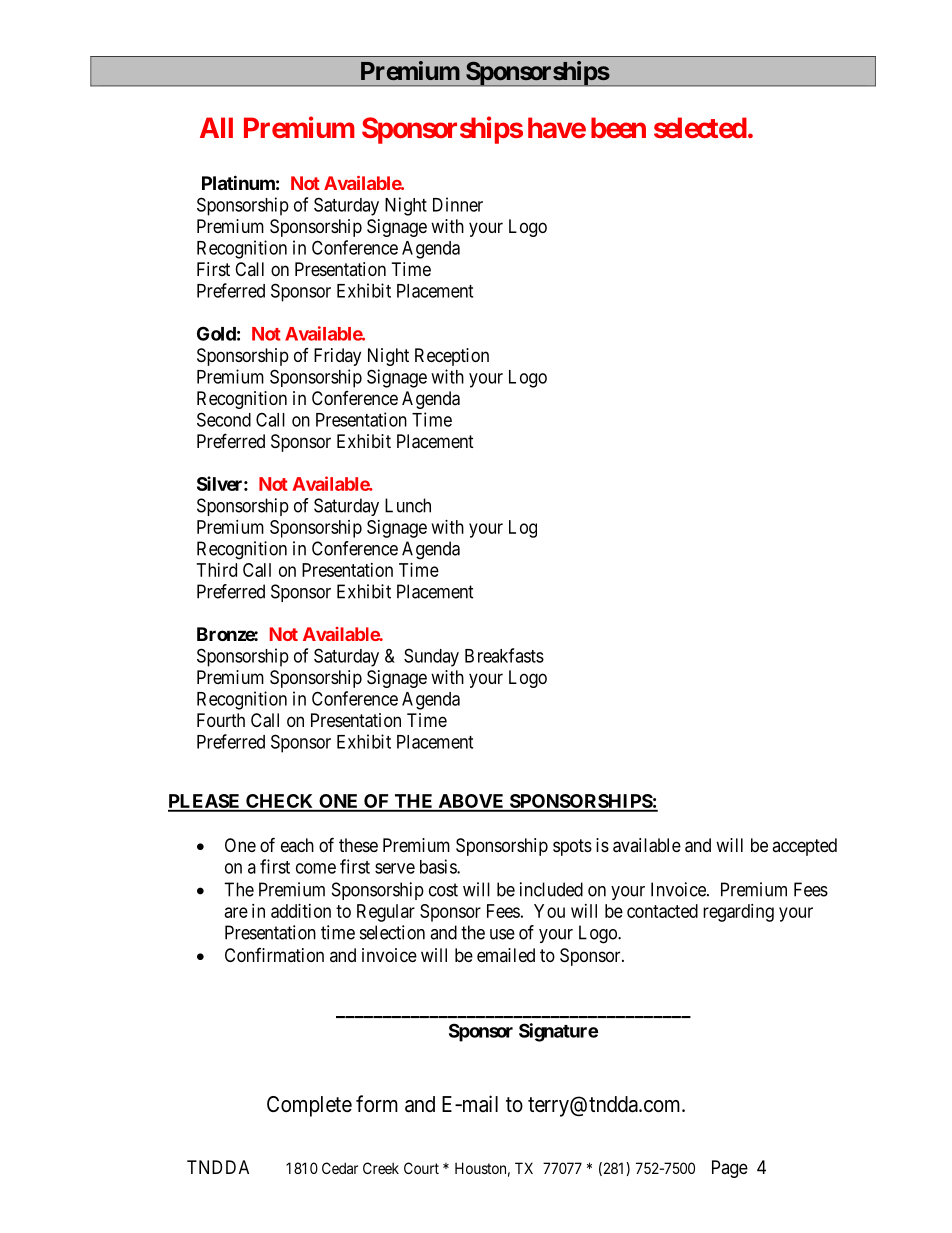 This screenshot has height=1233, width=952. Describe the element at coordinates (738, 913) in the screenshot. I see `regarding` at that location.
